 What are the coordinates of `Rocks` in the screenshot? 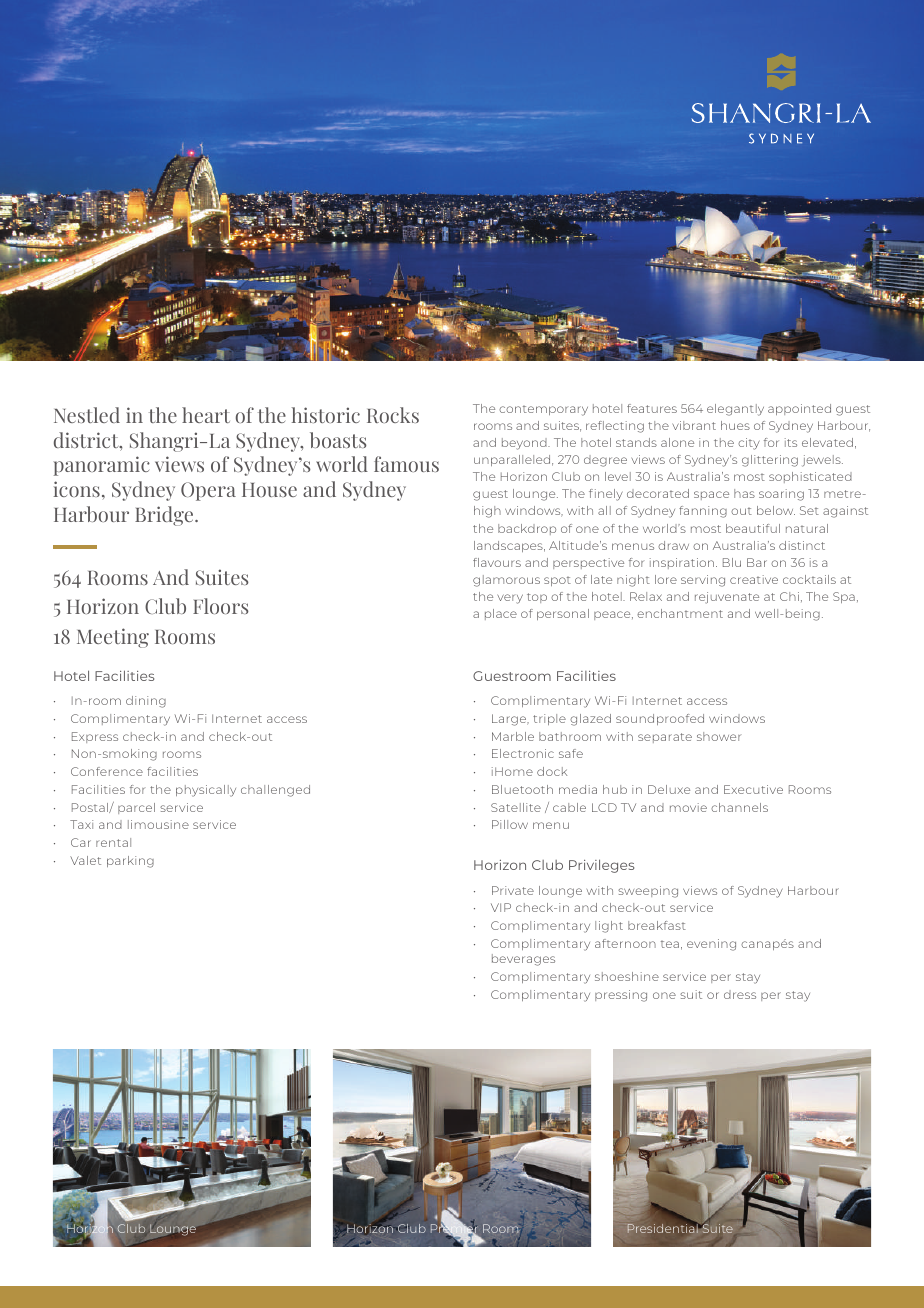 It's located at (393, 415).
